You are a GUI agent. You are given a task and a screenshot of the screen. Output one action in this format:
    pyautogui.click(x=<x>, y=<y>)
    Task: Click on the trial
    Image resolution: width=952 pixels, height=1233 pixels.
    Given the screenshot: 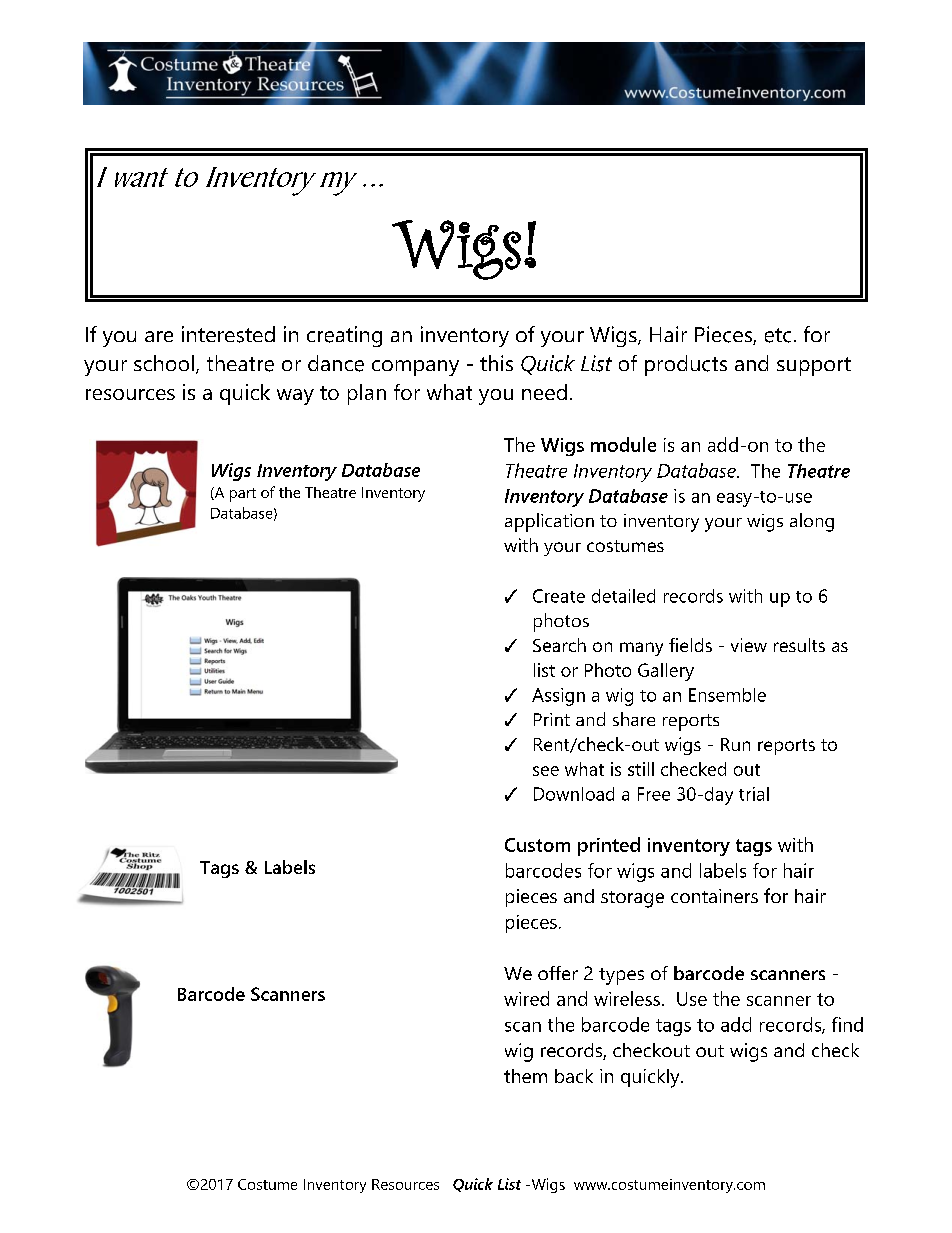 What is the action you would take?
    pyautogui.click(x=754, y=794)
